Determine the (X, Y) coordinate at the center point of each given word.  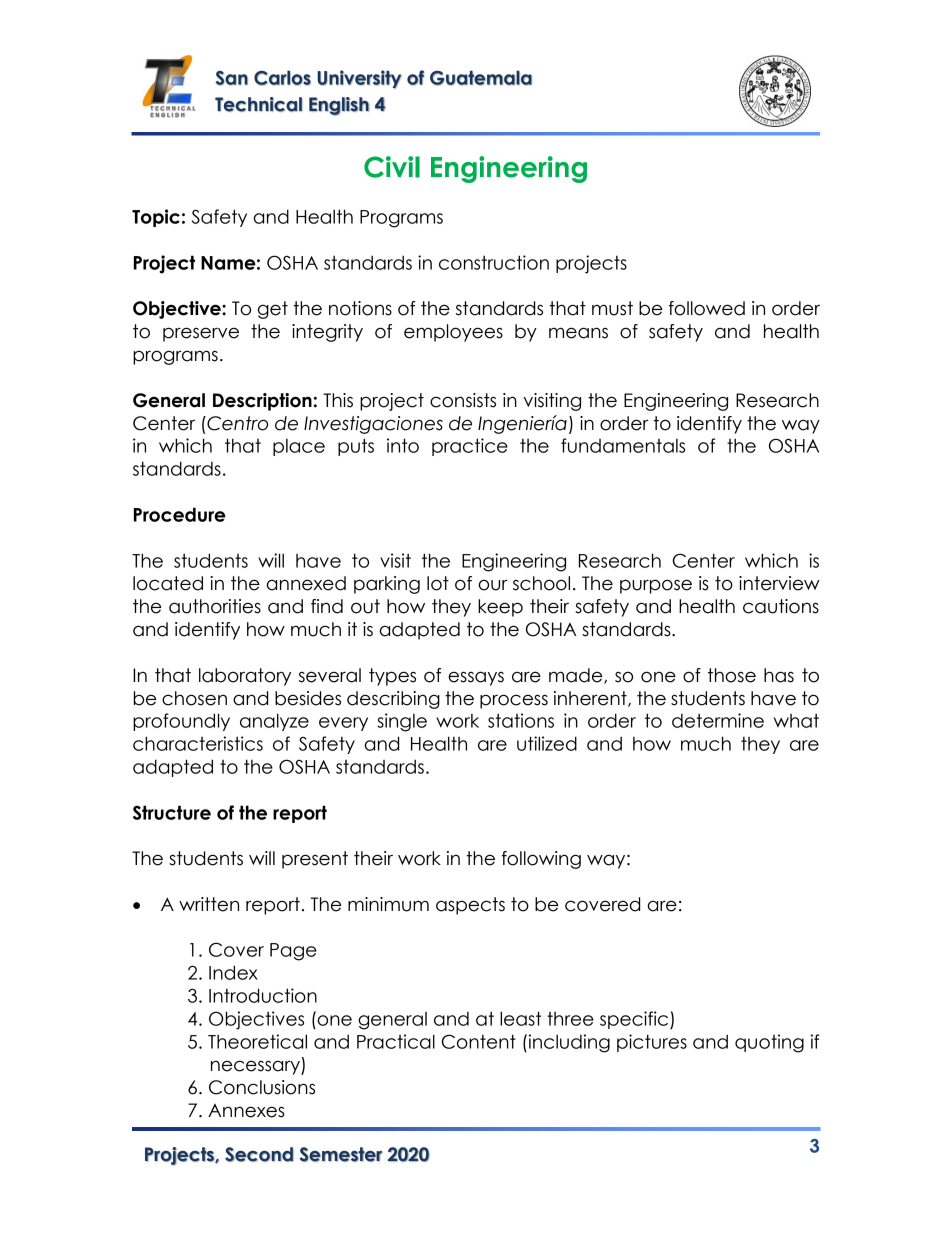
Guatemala (481, 78)
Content (479, 1041)
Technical (258, 104)
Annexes (246, 1111)
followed (707, 308)
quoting (769, 1043)
